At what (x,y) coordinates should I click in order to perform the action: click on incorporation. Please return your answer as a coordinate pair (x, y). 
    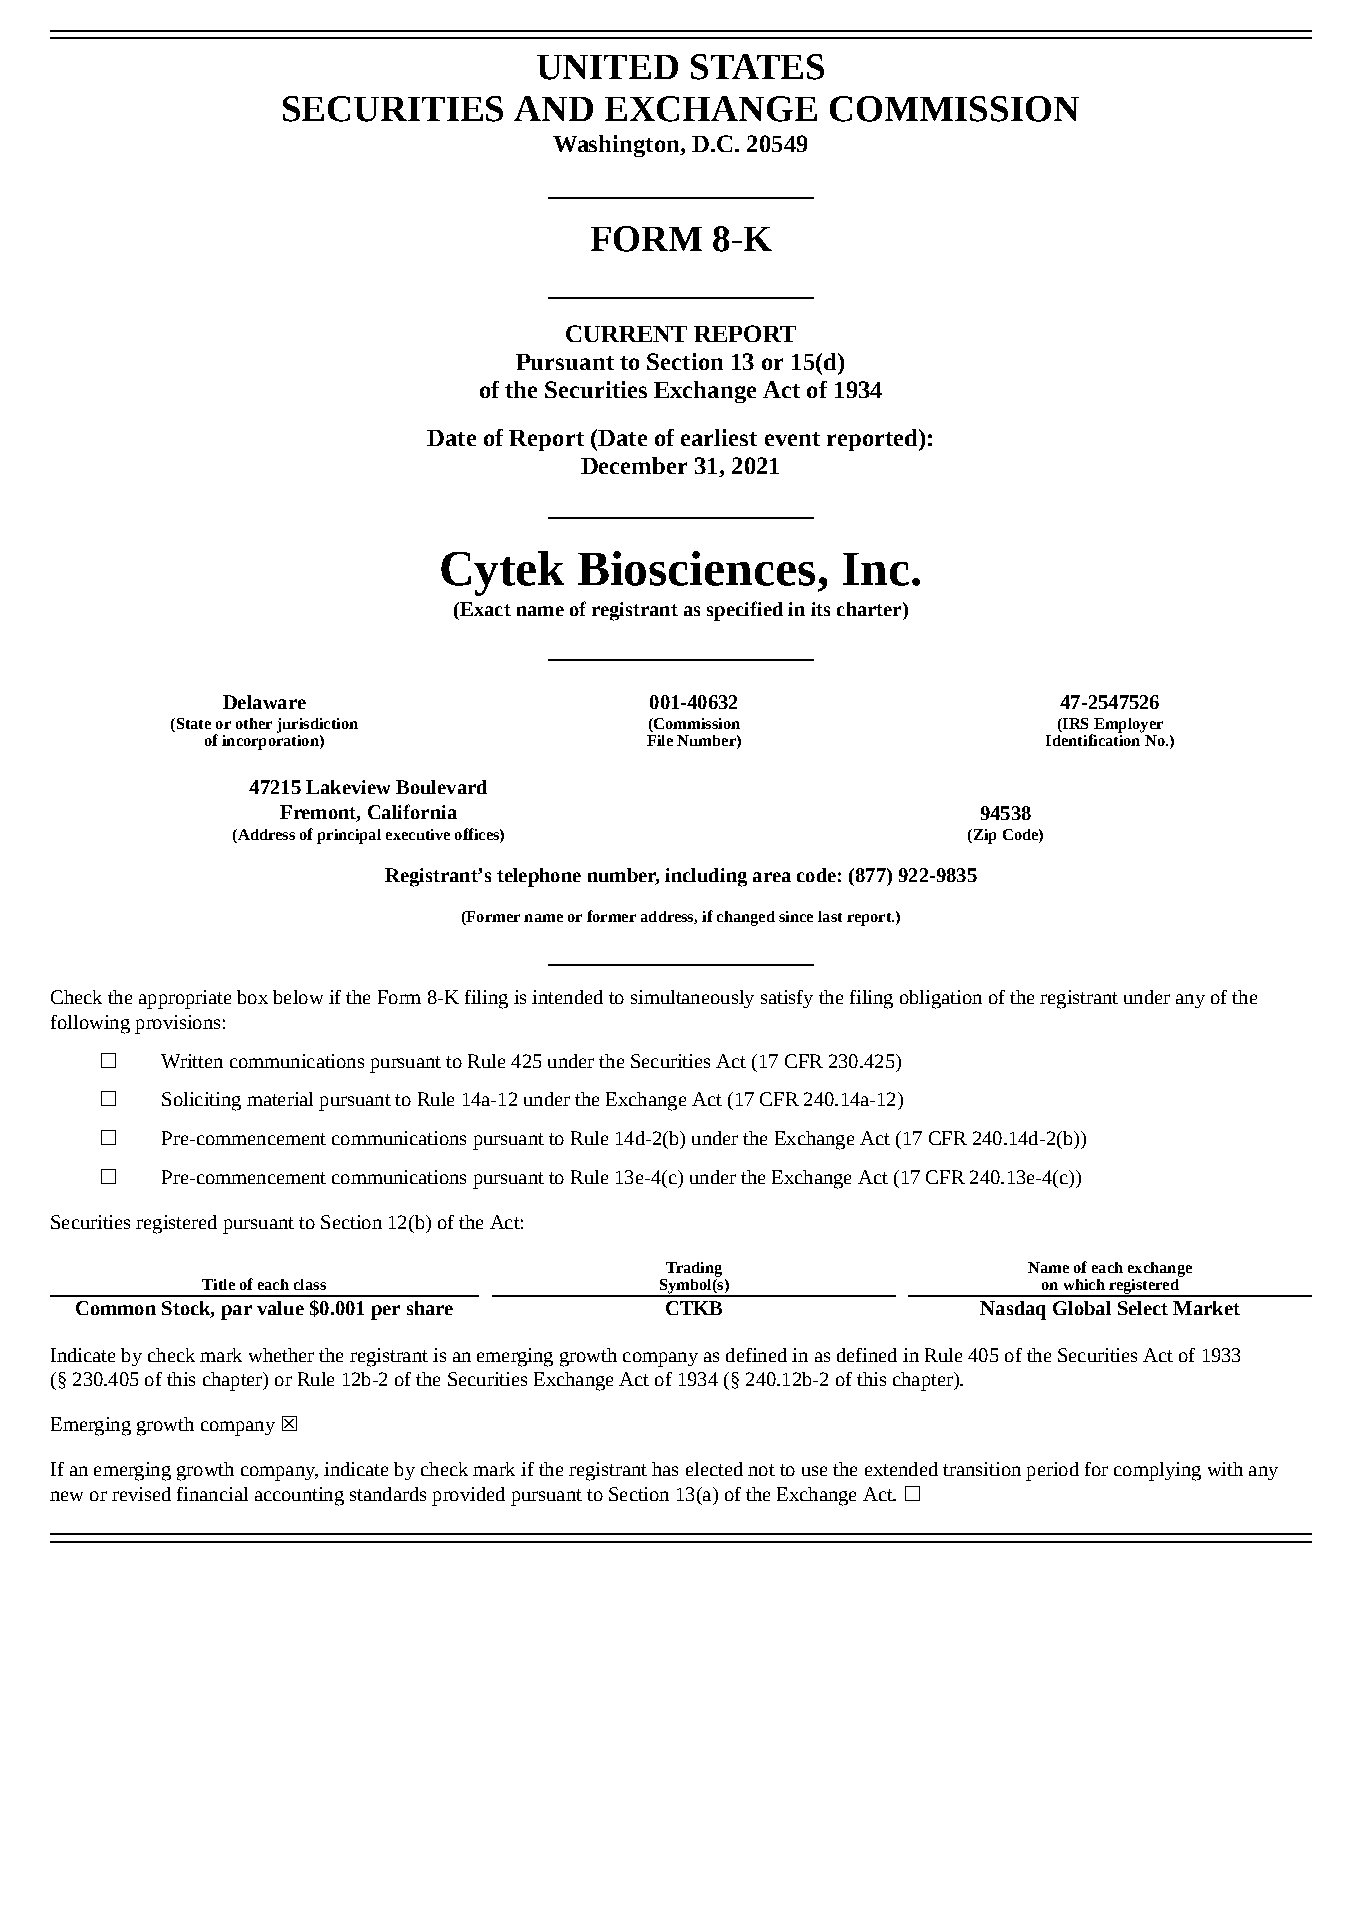
    Looking at the image, I should click on (271, 741).
